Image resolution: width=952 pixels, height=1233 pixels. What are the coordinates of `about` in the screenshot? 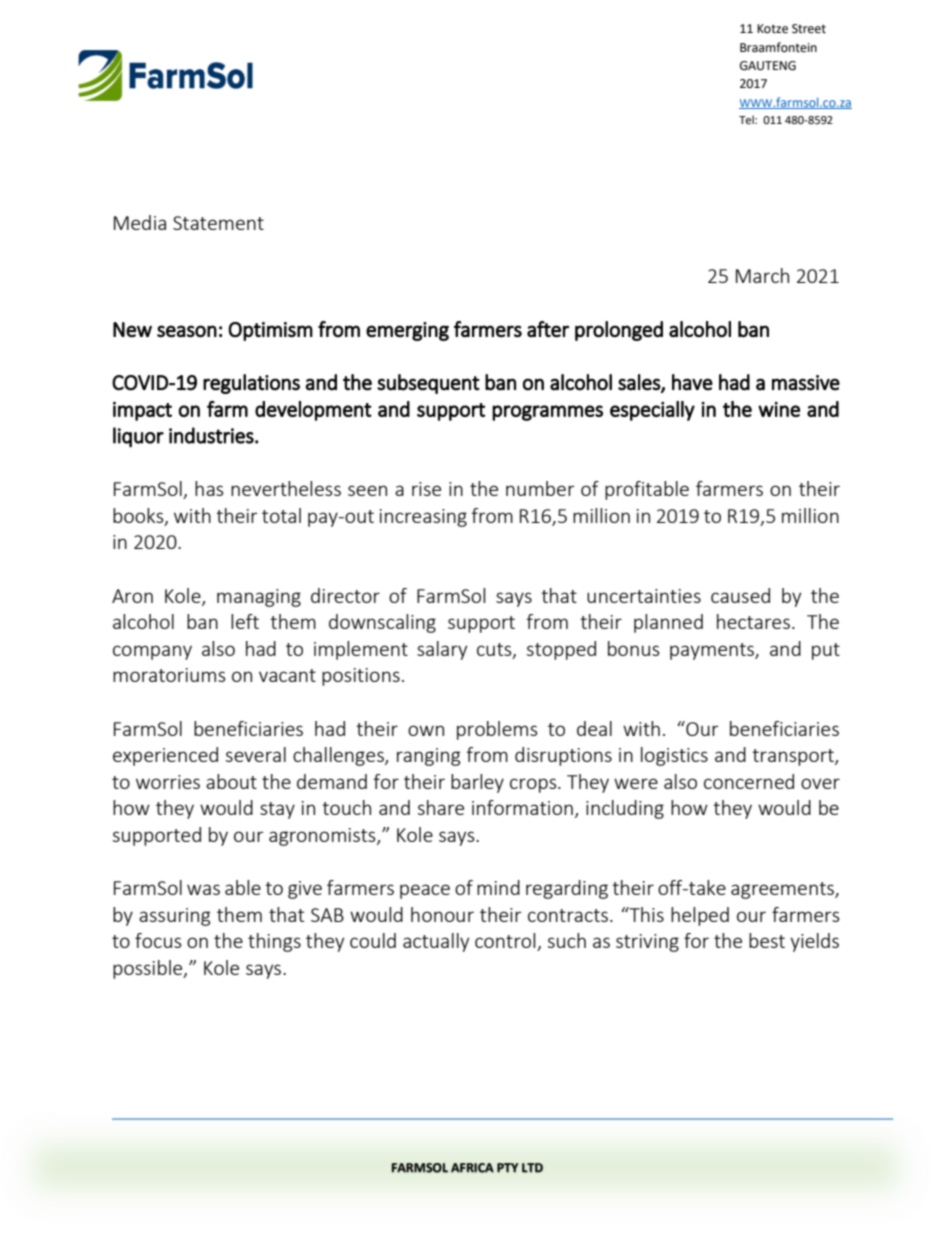 It's located at (231, 781).
